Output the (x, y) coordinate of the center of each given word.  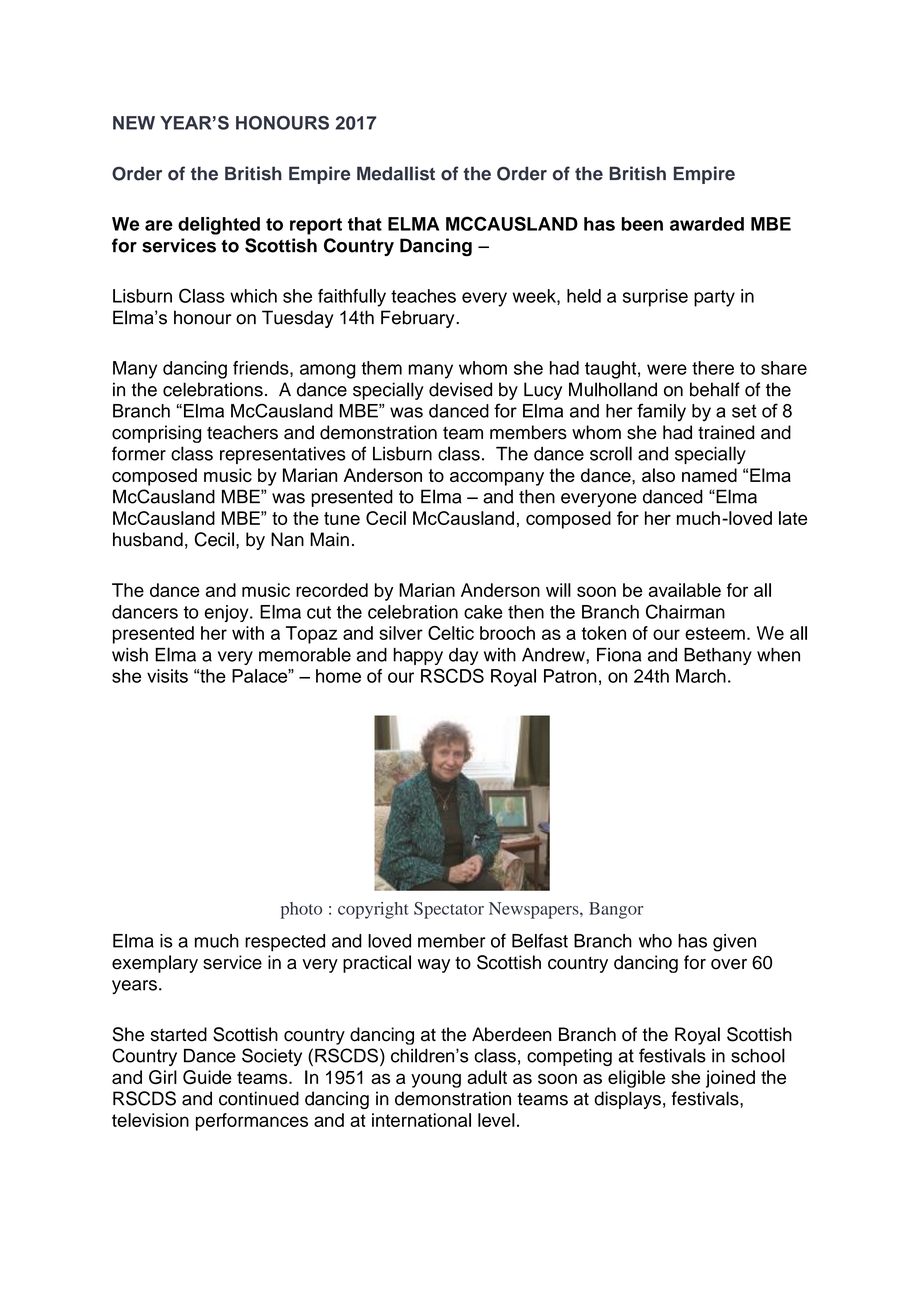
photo (301, 910)
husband (148, 539)
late (793, 518)
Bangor (616, 910)
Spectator (449, 910)
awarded (707, 224)
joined (730, 1079)
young (436, 1080)
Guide (207, 1077)
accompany (497, 479)
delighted (219, 226)
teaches (423, 296)
